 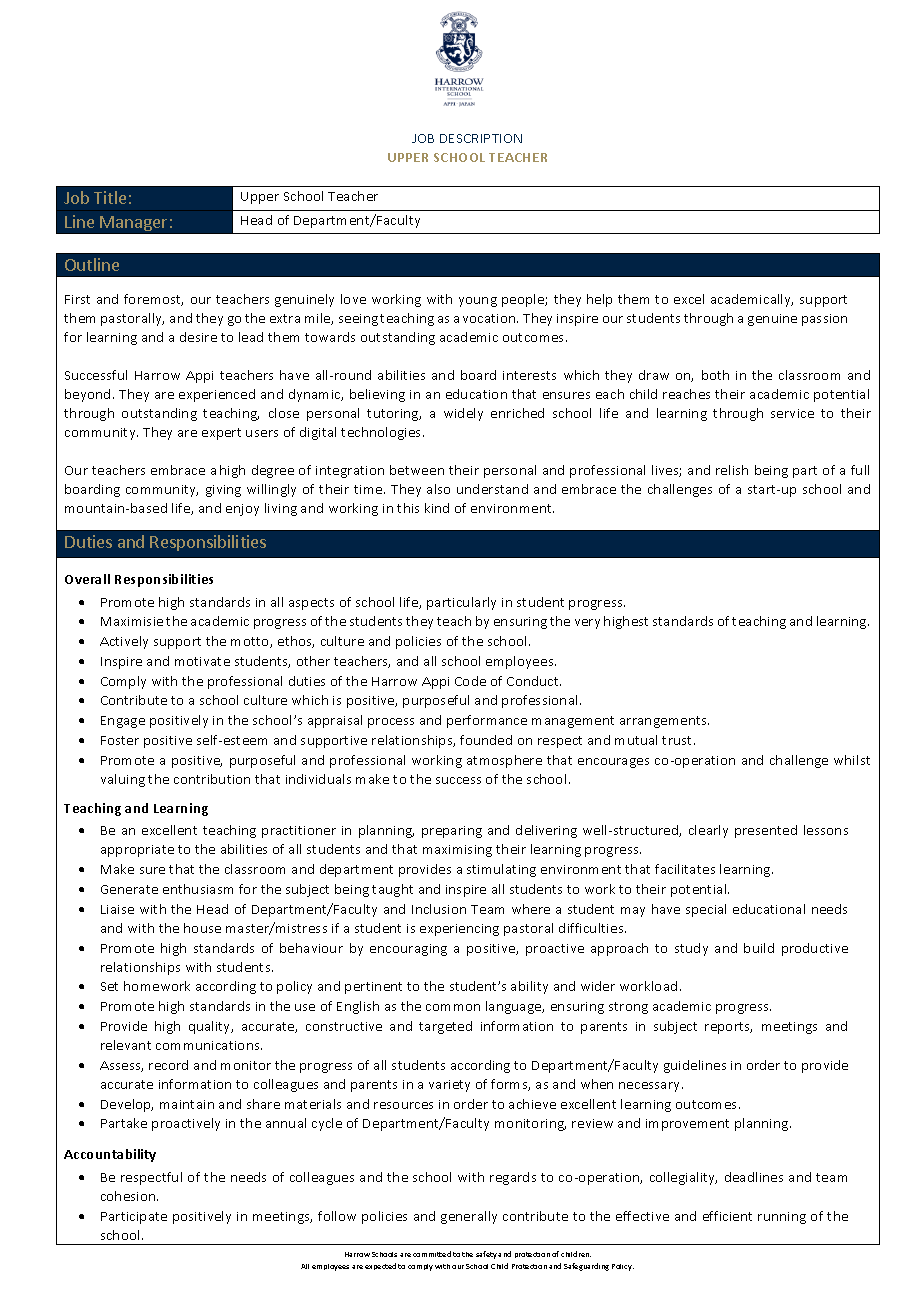 I want to click on trust, so click(x=678, y=740).
